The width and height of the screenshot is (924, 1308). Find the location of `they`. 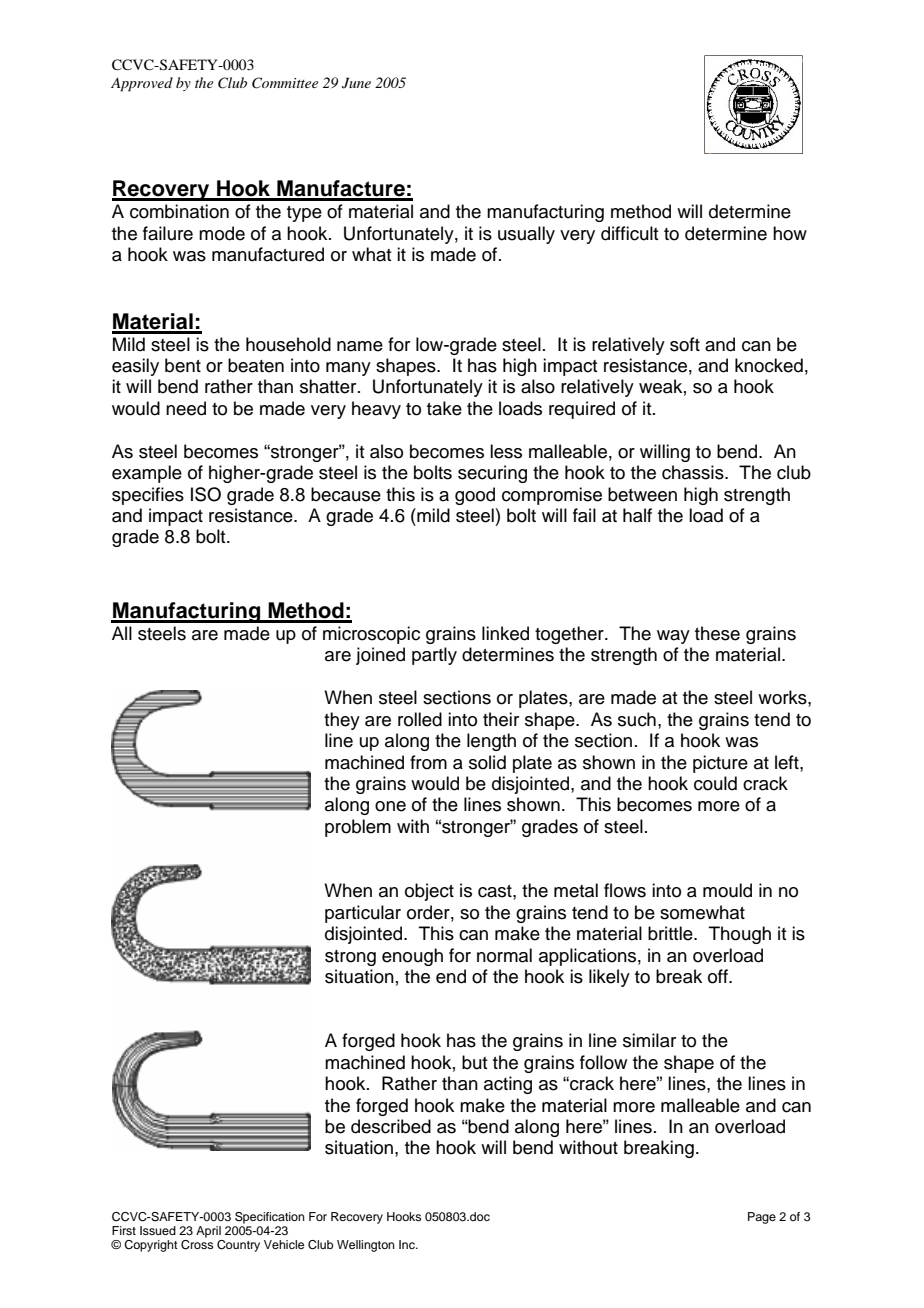

they is located at coordinates (342, 721).
